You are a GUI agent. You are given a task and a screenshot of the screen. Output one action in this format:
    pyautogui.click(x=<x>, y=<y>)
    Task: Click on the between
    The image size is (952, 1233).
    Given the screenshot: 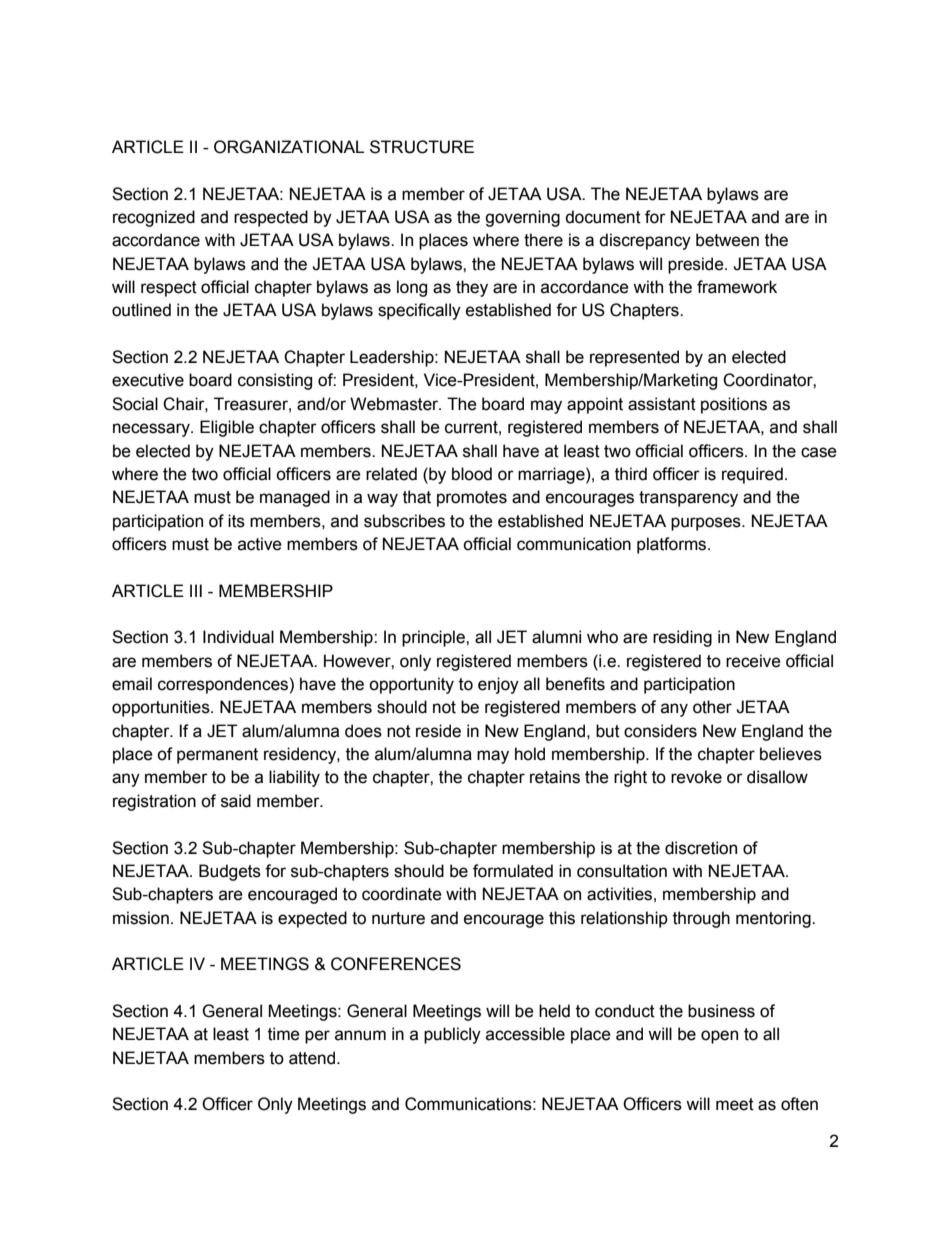 What is the action you would take?
    pyautogui.click(x=727, y=240)
